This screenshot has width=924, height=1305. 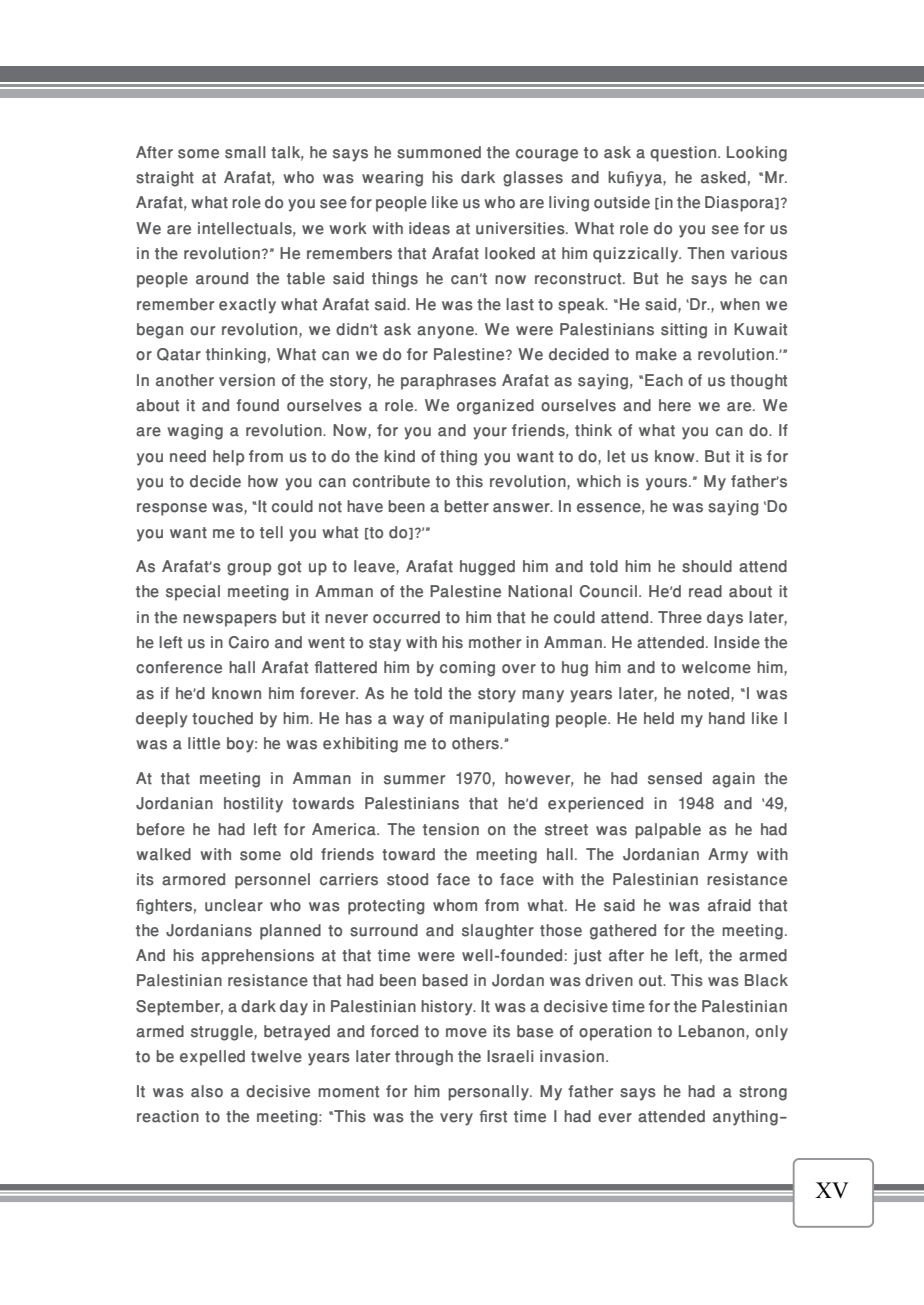 I want to click on Each, so click(x=664, y=380).
